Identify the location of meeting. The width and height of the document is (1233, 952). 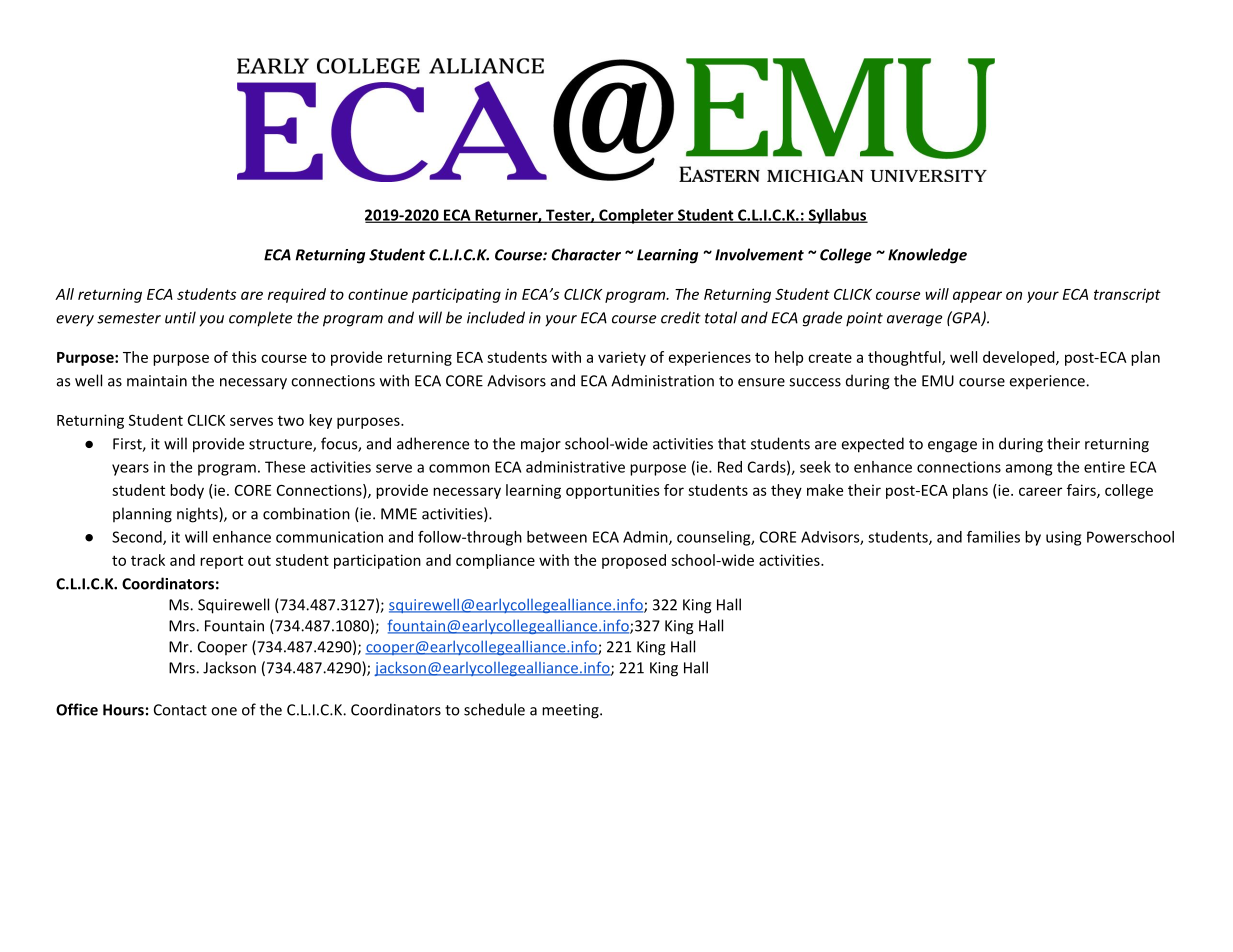
(571, 711).
